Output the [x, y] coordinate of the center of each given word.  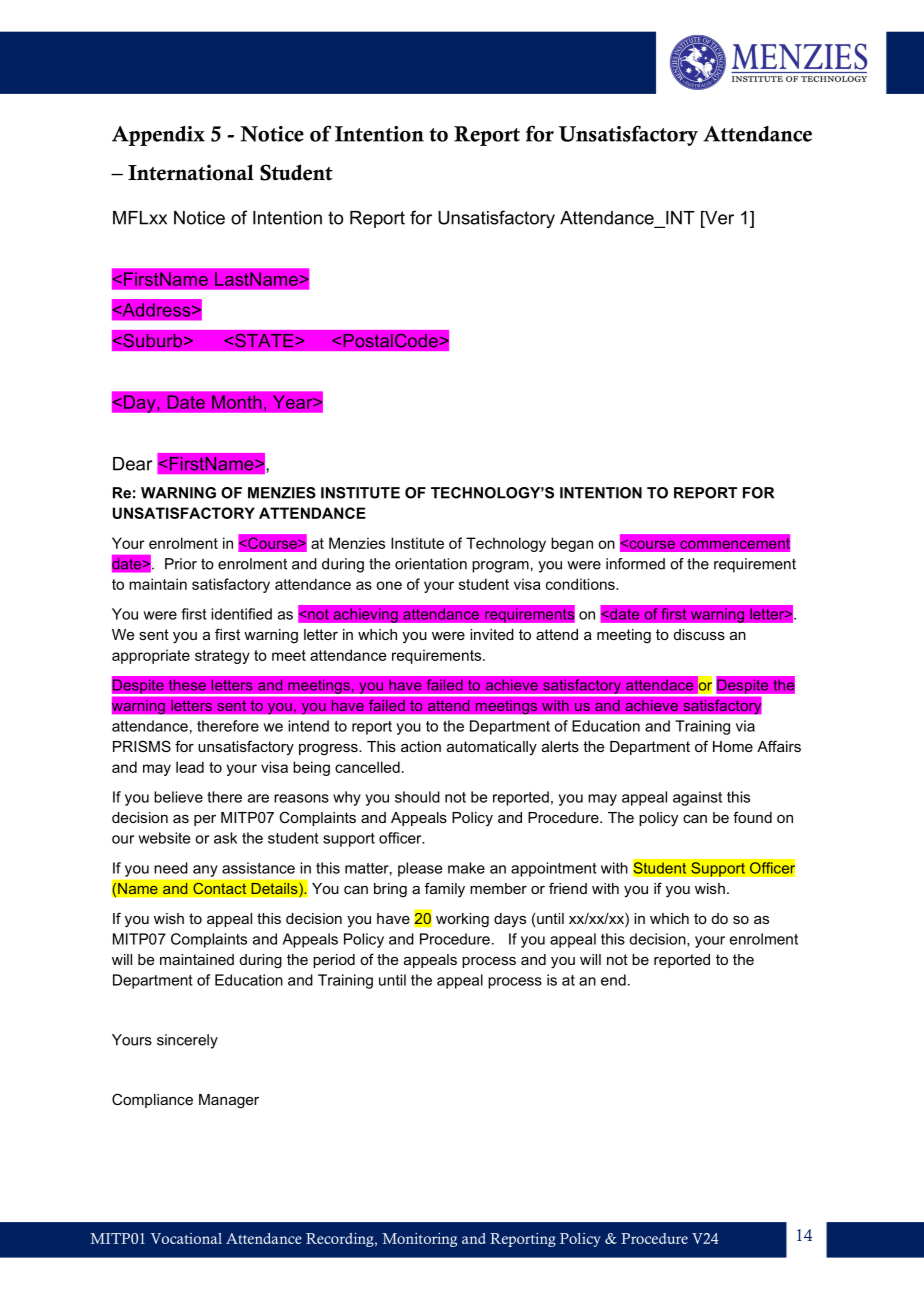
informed [635, 564]
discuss [699, 634]
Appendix [158, 136]
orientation [431, 564]
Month [237, 402]
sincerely [187, 1041]
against [697, 798]
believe [178, 797]
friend [568, 888]
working [462, 920]
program [500, 567]
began [572, 544]
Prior [181, 564]
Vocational [186, 1238]
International [191, 172]
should [417, 797]
